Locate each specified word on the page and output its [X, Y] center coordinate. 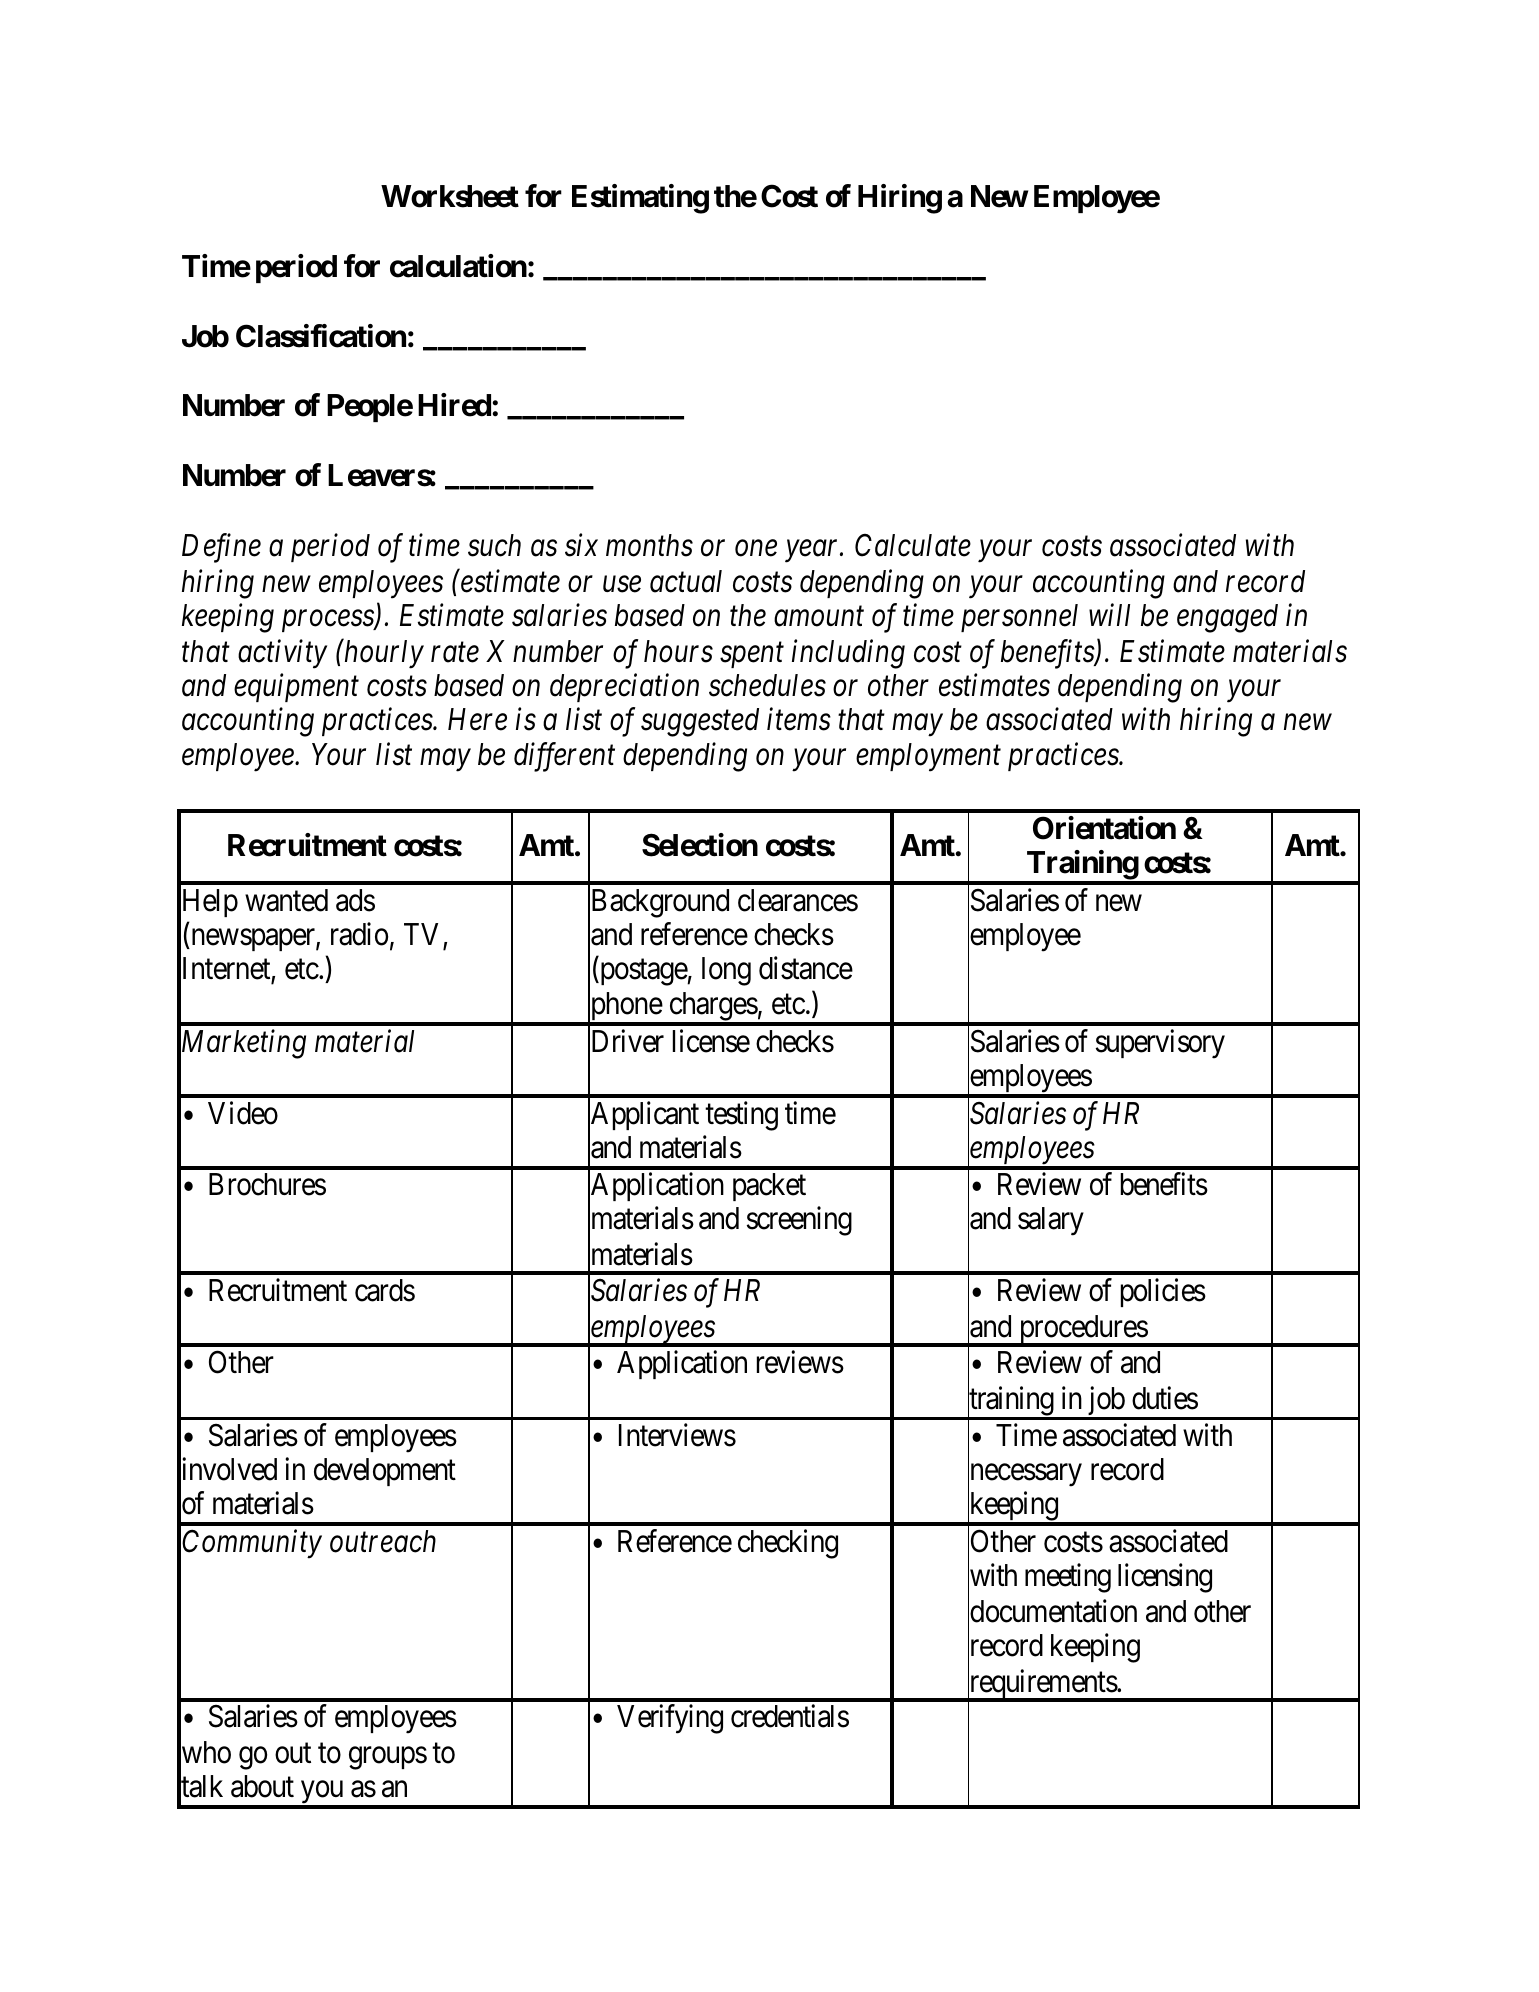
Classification [321, 336]
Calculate [913, 545]
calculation [458, 266]
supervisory [1160, 1044]
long [726, 971]
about [262, 1786]
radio [359, 934]
